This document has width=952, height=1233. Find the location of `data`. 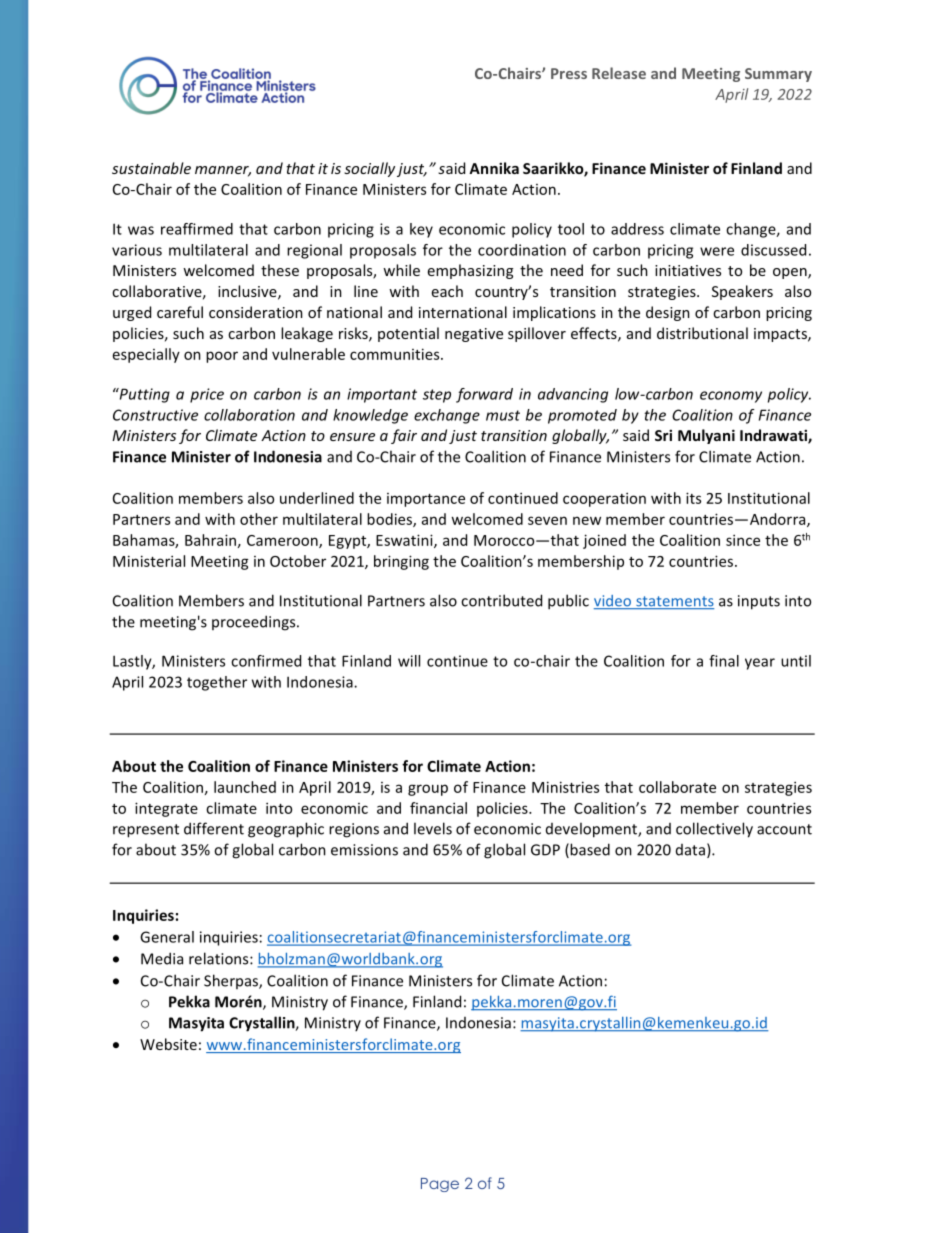

data is located at coordinates (690, 850).
